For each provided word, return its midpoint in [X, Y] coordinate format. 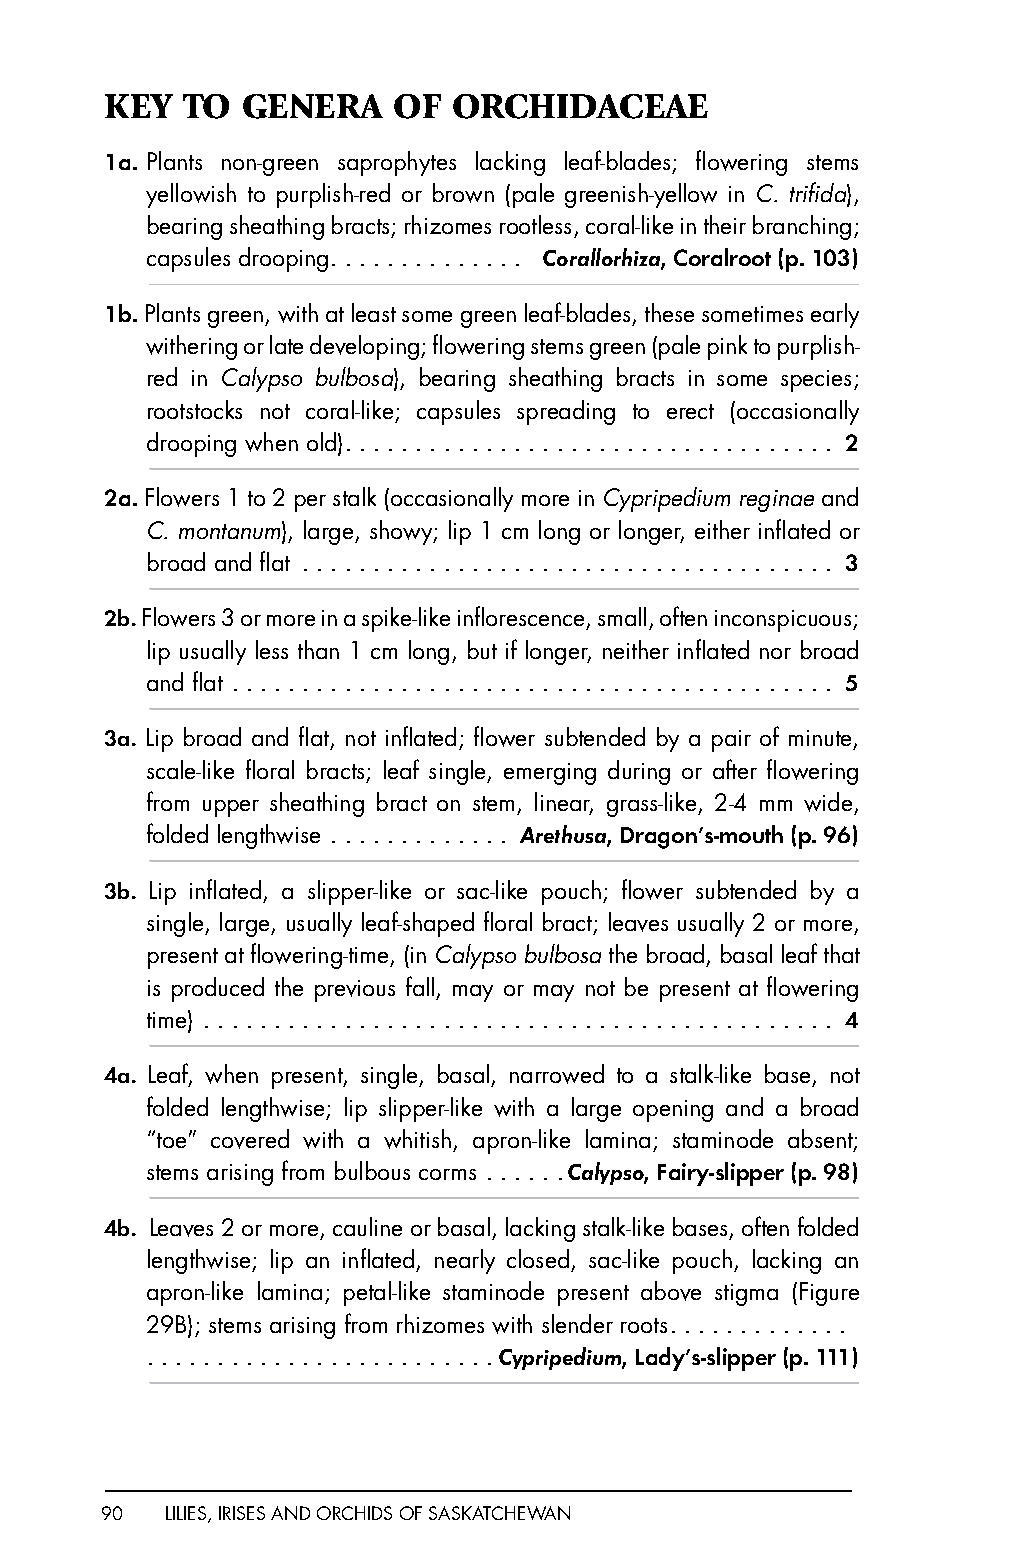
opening [673, 1111]
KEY [139, 106]
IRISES [242, 1513]
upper [231, 808]
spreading [566, 412]
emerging [550, 774]
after [735, 769]
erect [690, 411]
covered [250, 1139]
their [725, 224]
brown [463, 193]
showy [402, 532]
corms [447, 1174]
